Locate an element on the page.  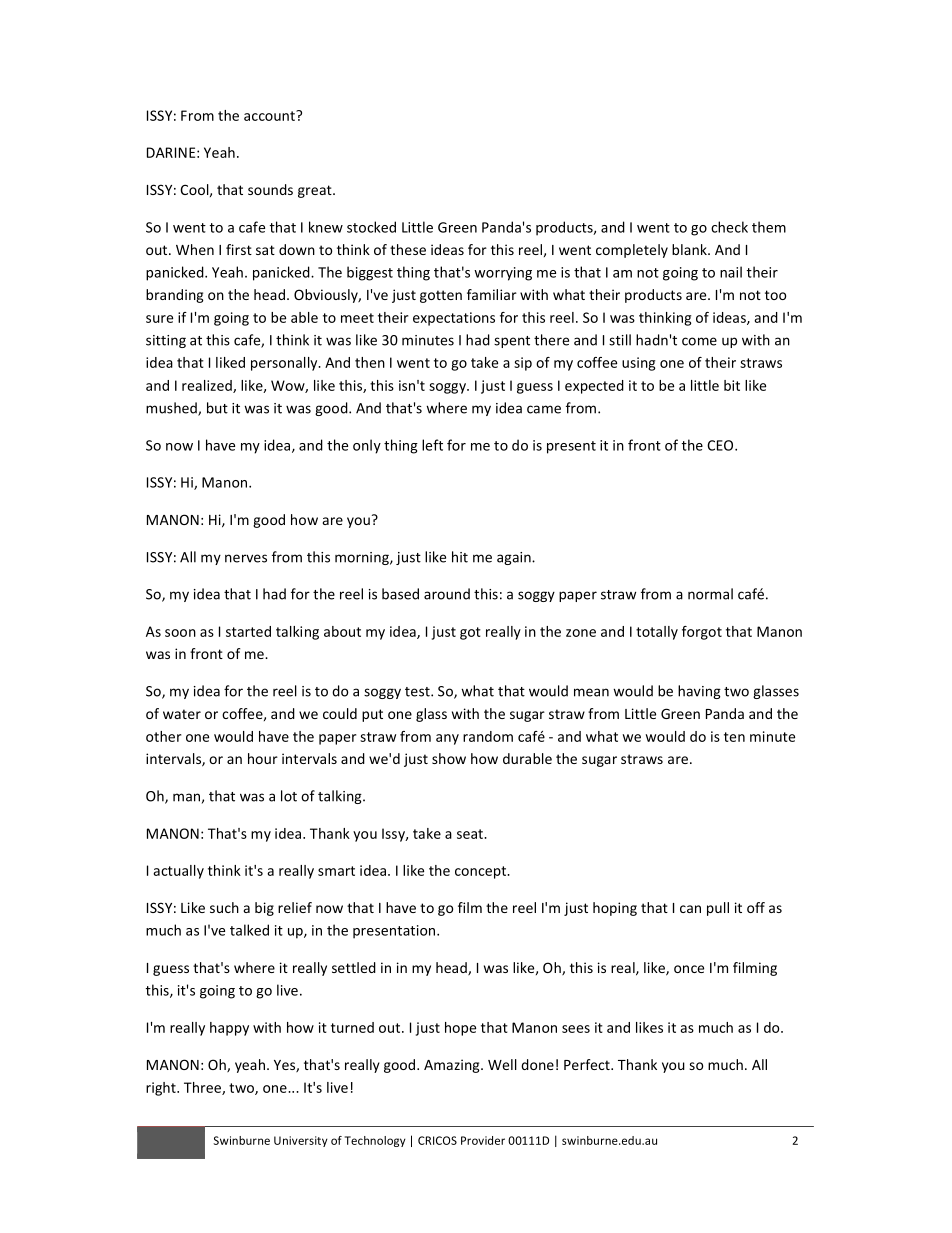
CEO is located at coordinates (721, 445).
